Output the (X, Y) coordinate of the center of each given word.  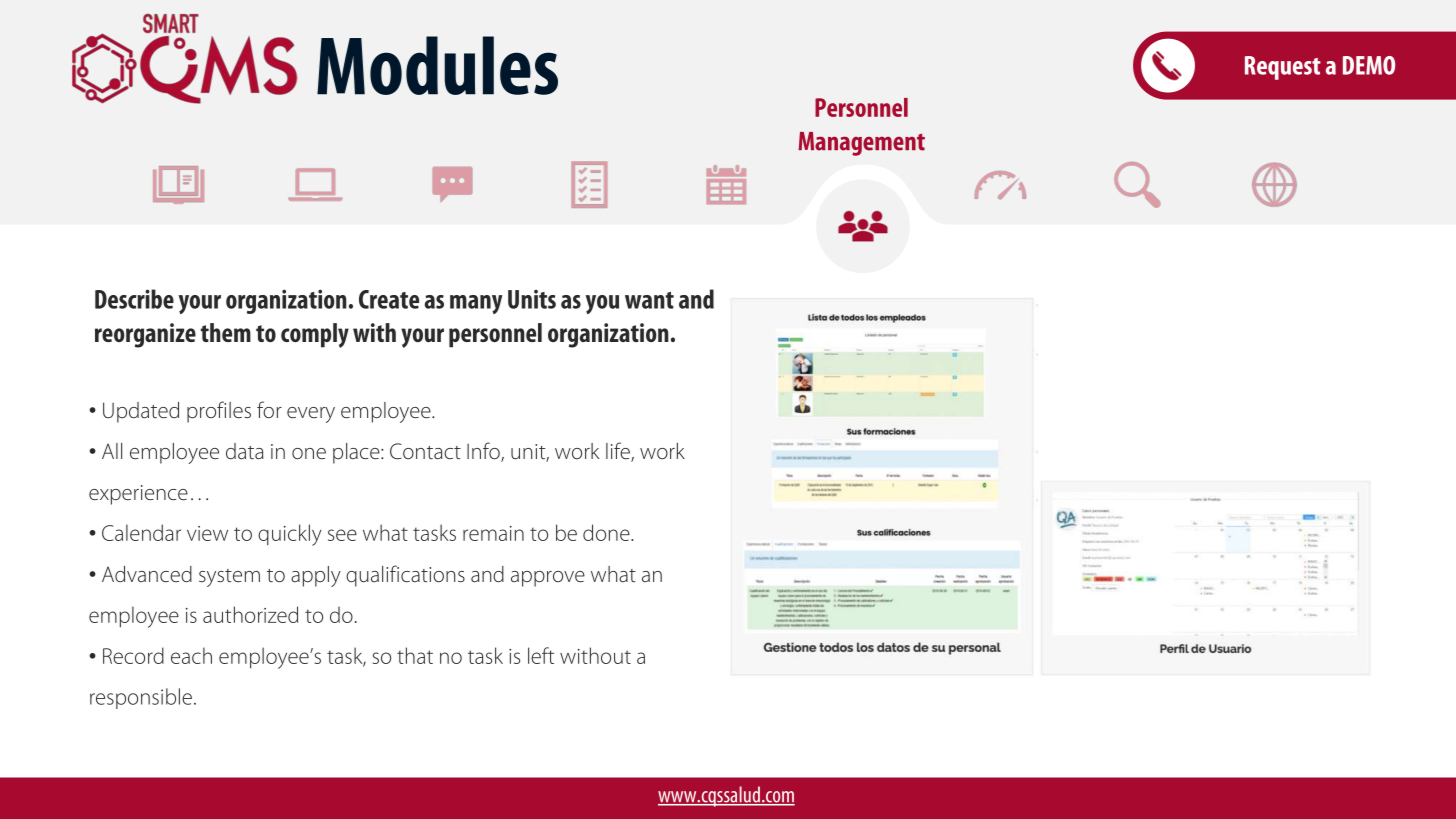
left (541, 655)
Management (861, 144)
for (269, 409)
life (619, 452)
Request (1283, 68)
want (649, 300)
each (191, 655)
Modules (437, 65)
